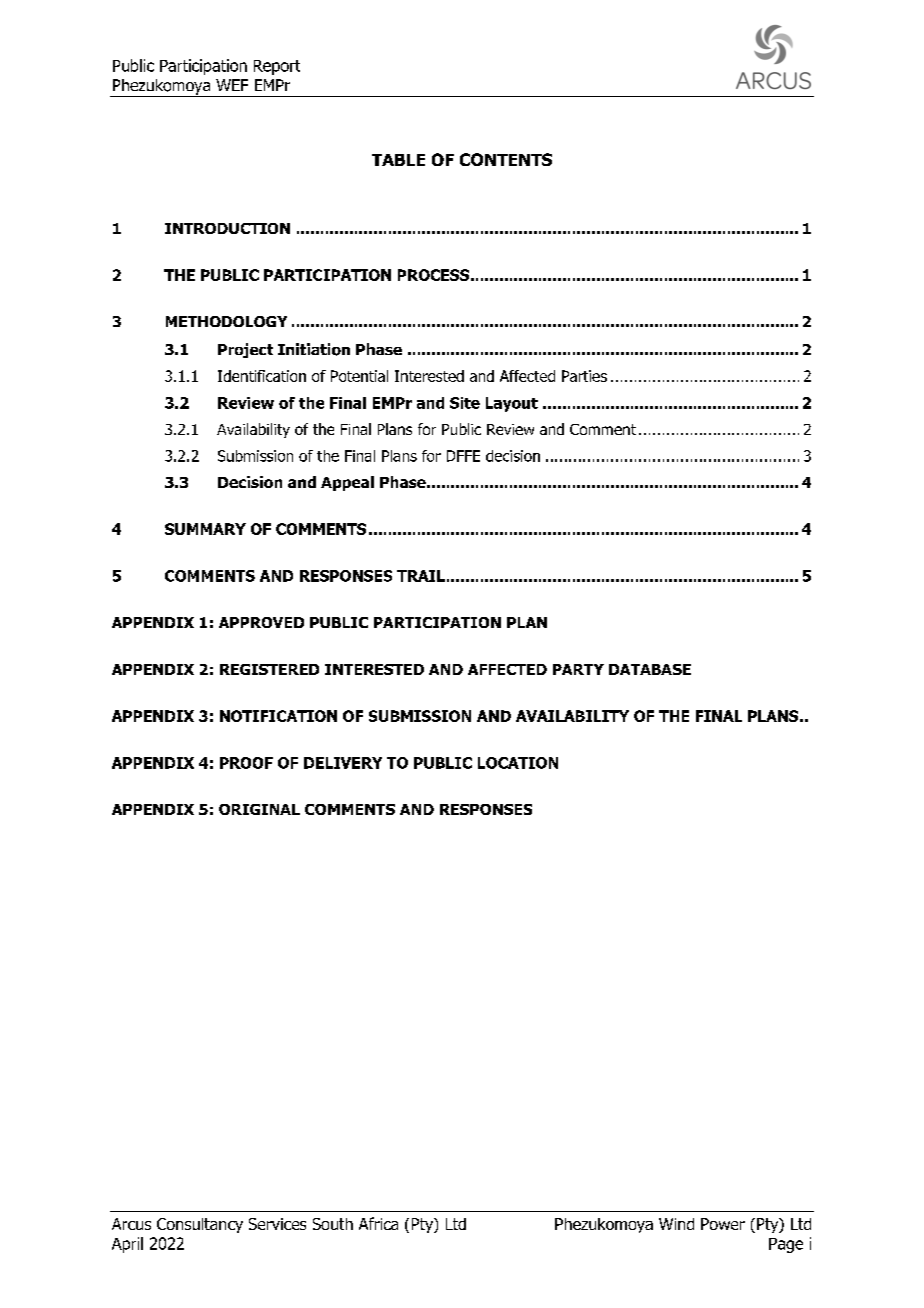 The width and height of the page is (924, 1308). Describe the element at coordinates (578, 669) in the page. I see `PARTY` at that location.
